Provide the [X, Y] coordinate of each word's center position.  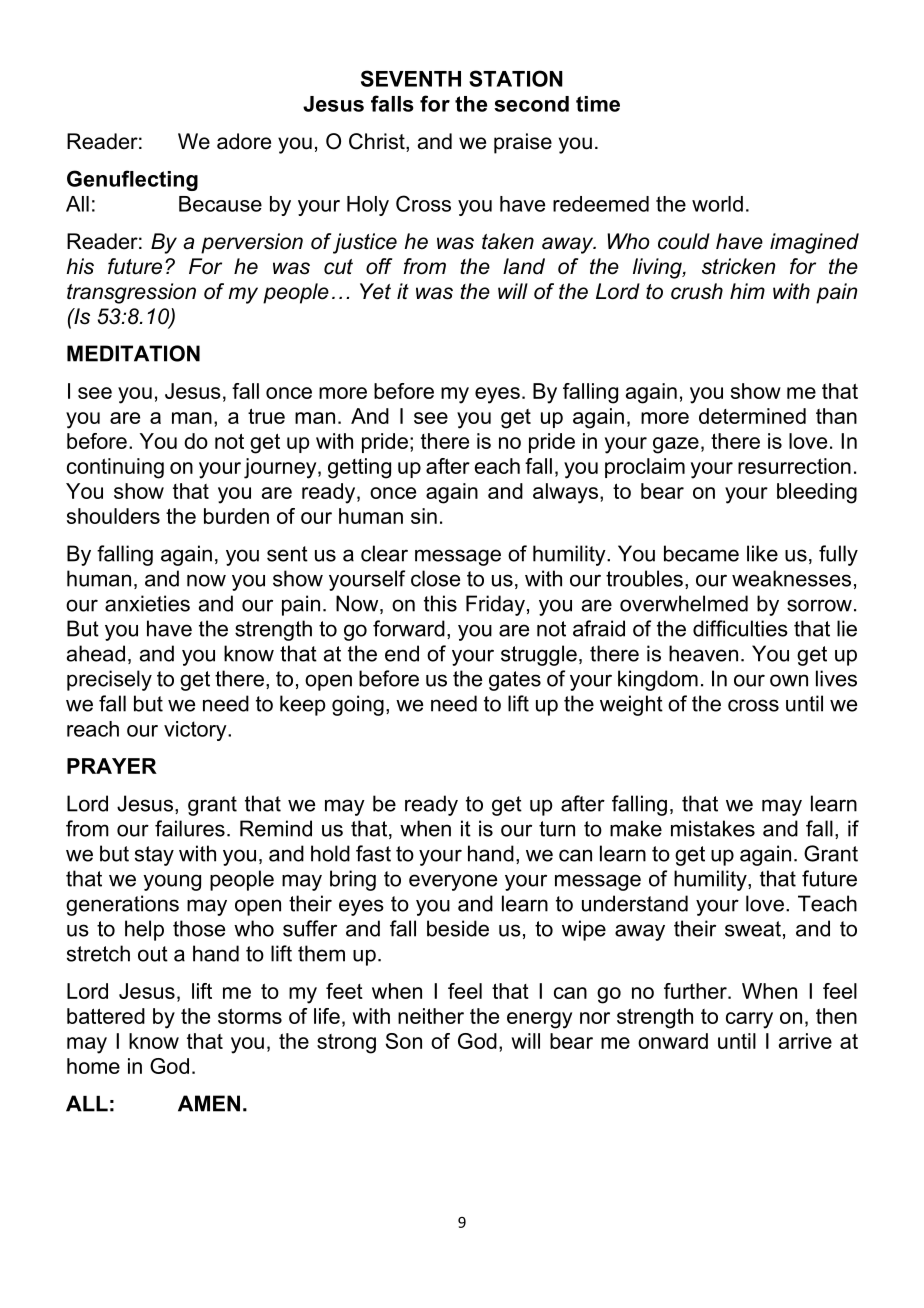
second [531, 104]
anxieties [147, 603]
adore [244, 141]
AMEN [209, 1103]
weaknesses [791, 578]
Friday [495, 605]
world [717, 204]
